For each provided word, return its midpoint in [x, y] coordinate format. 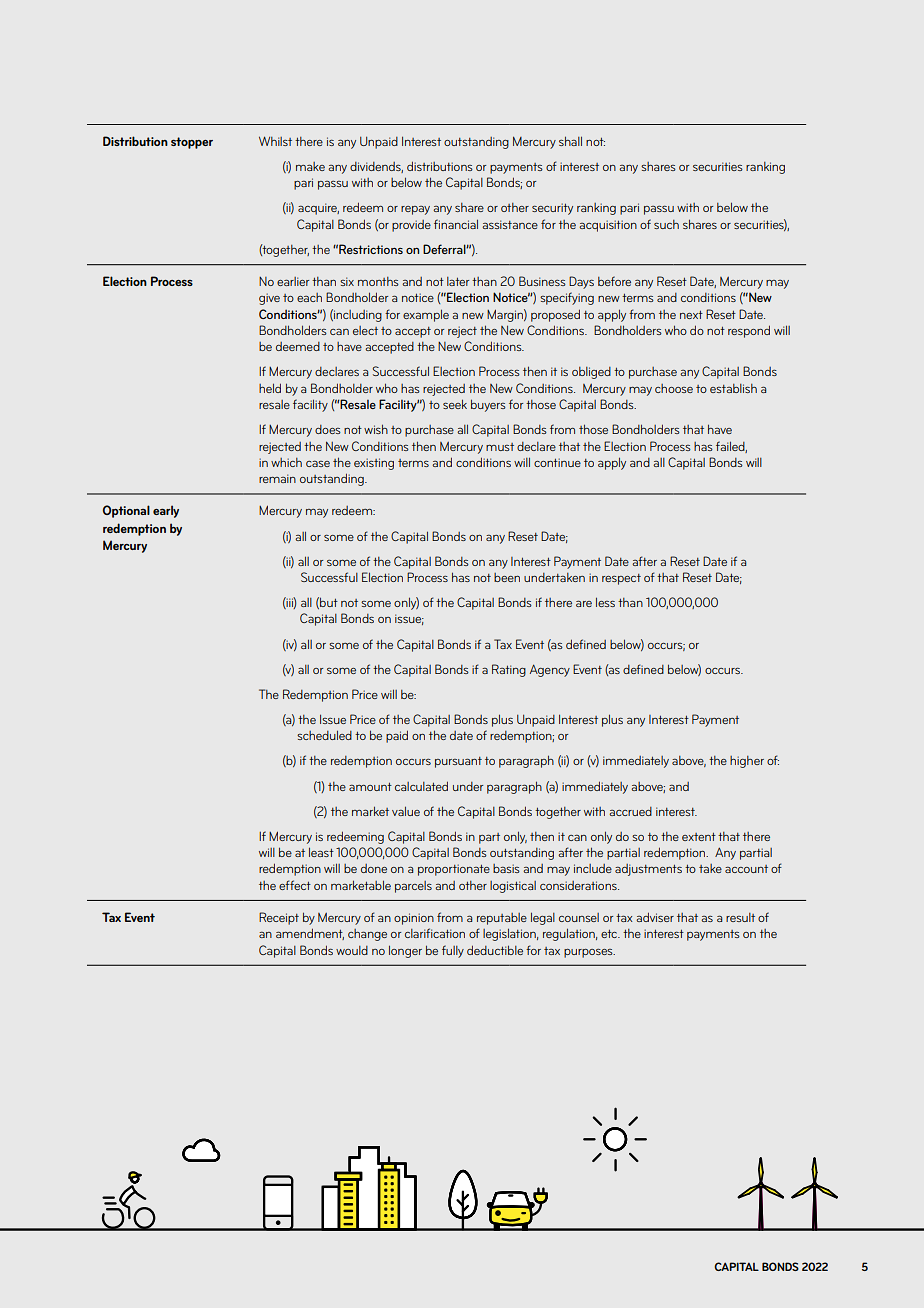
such [666, 224]
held [270, 388]
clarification [435, 933]
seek [455, 404]
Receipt [279, 918]
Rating [509, 670]
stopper [192, 143]
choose [674, 388]
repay [415, 210]
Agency [550, 670]
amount [370, 786]
